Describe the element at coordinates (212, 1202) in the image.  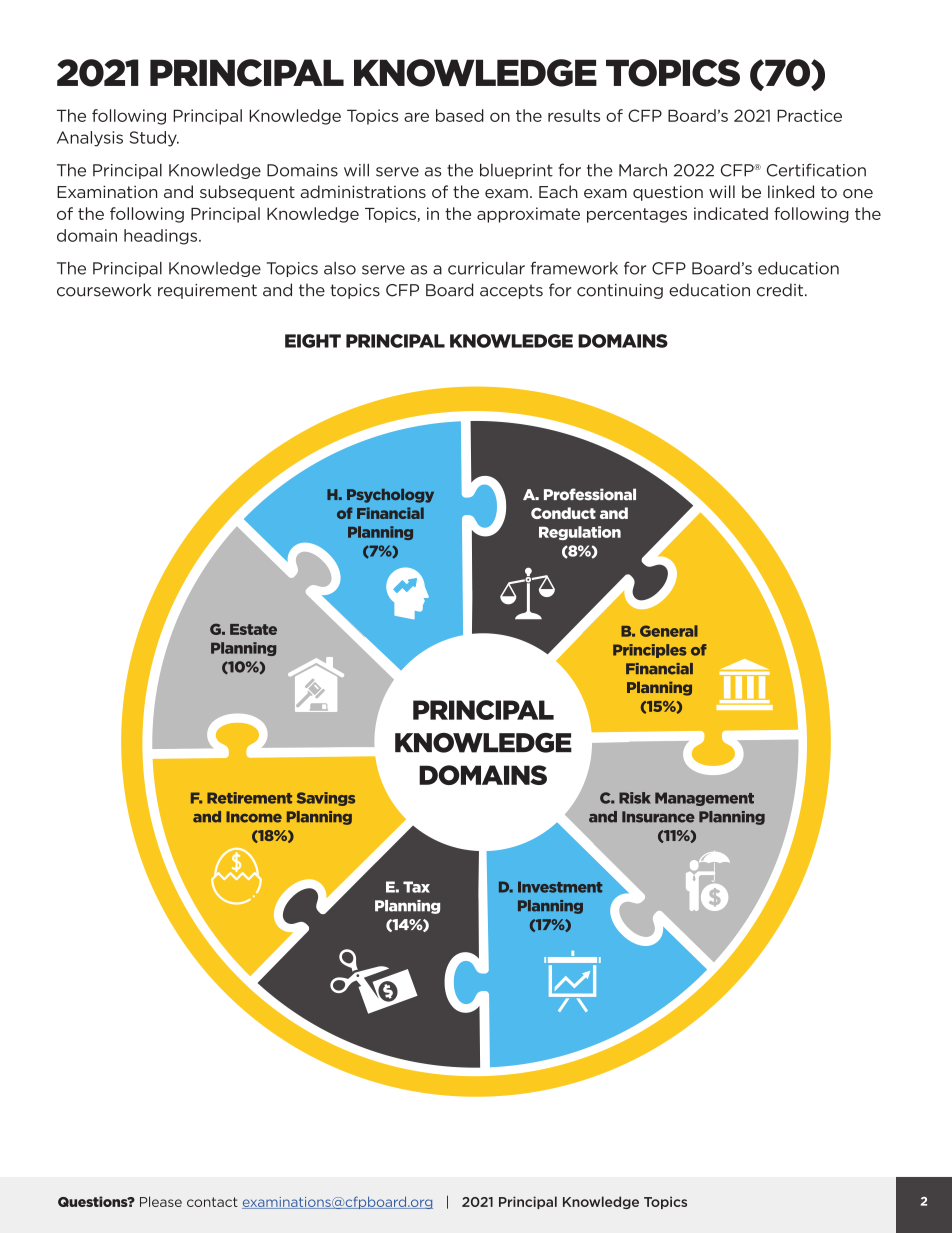
I see `contact` at that location.
